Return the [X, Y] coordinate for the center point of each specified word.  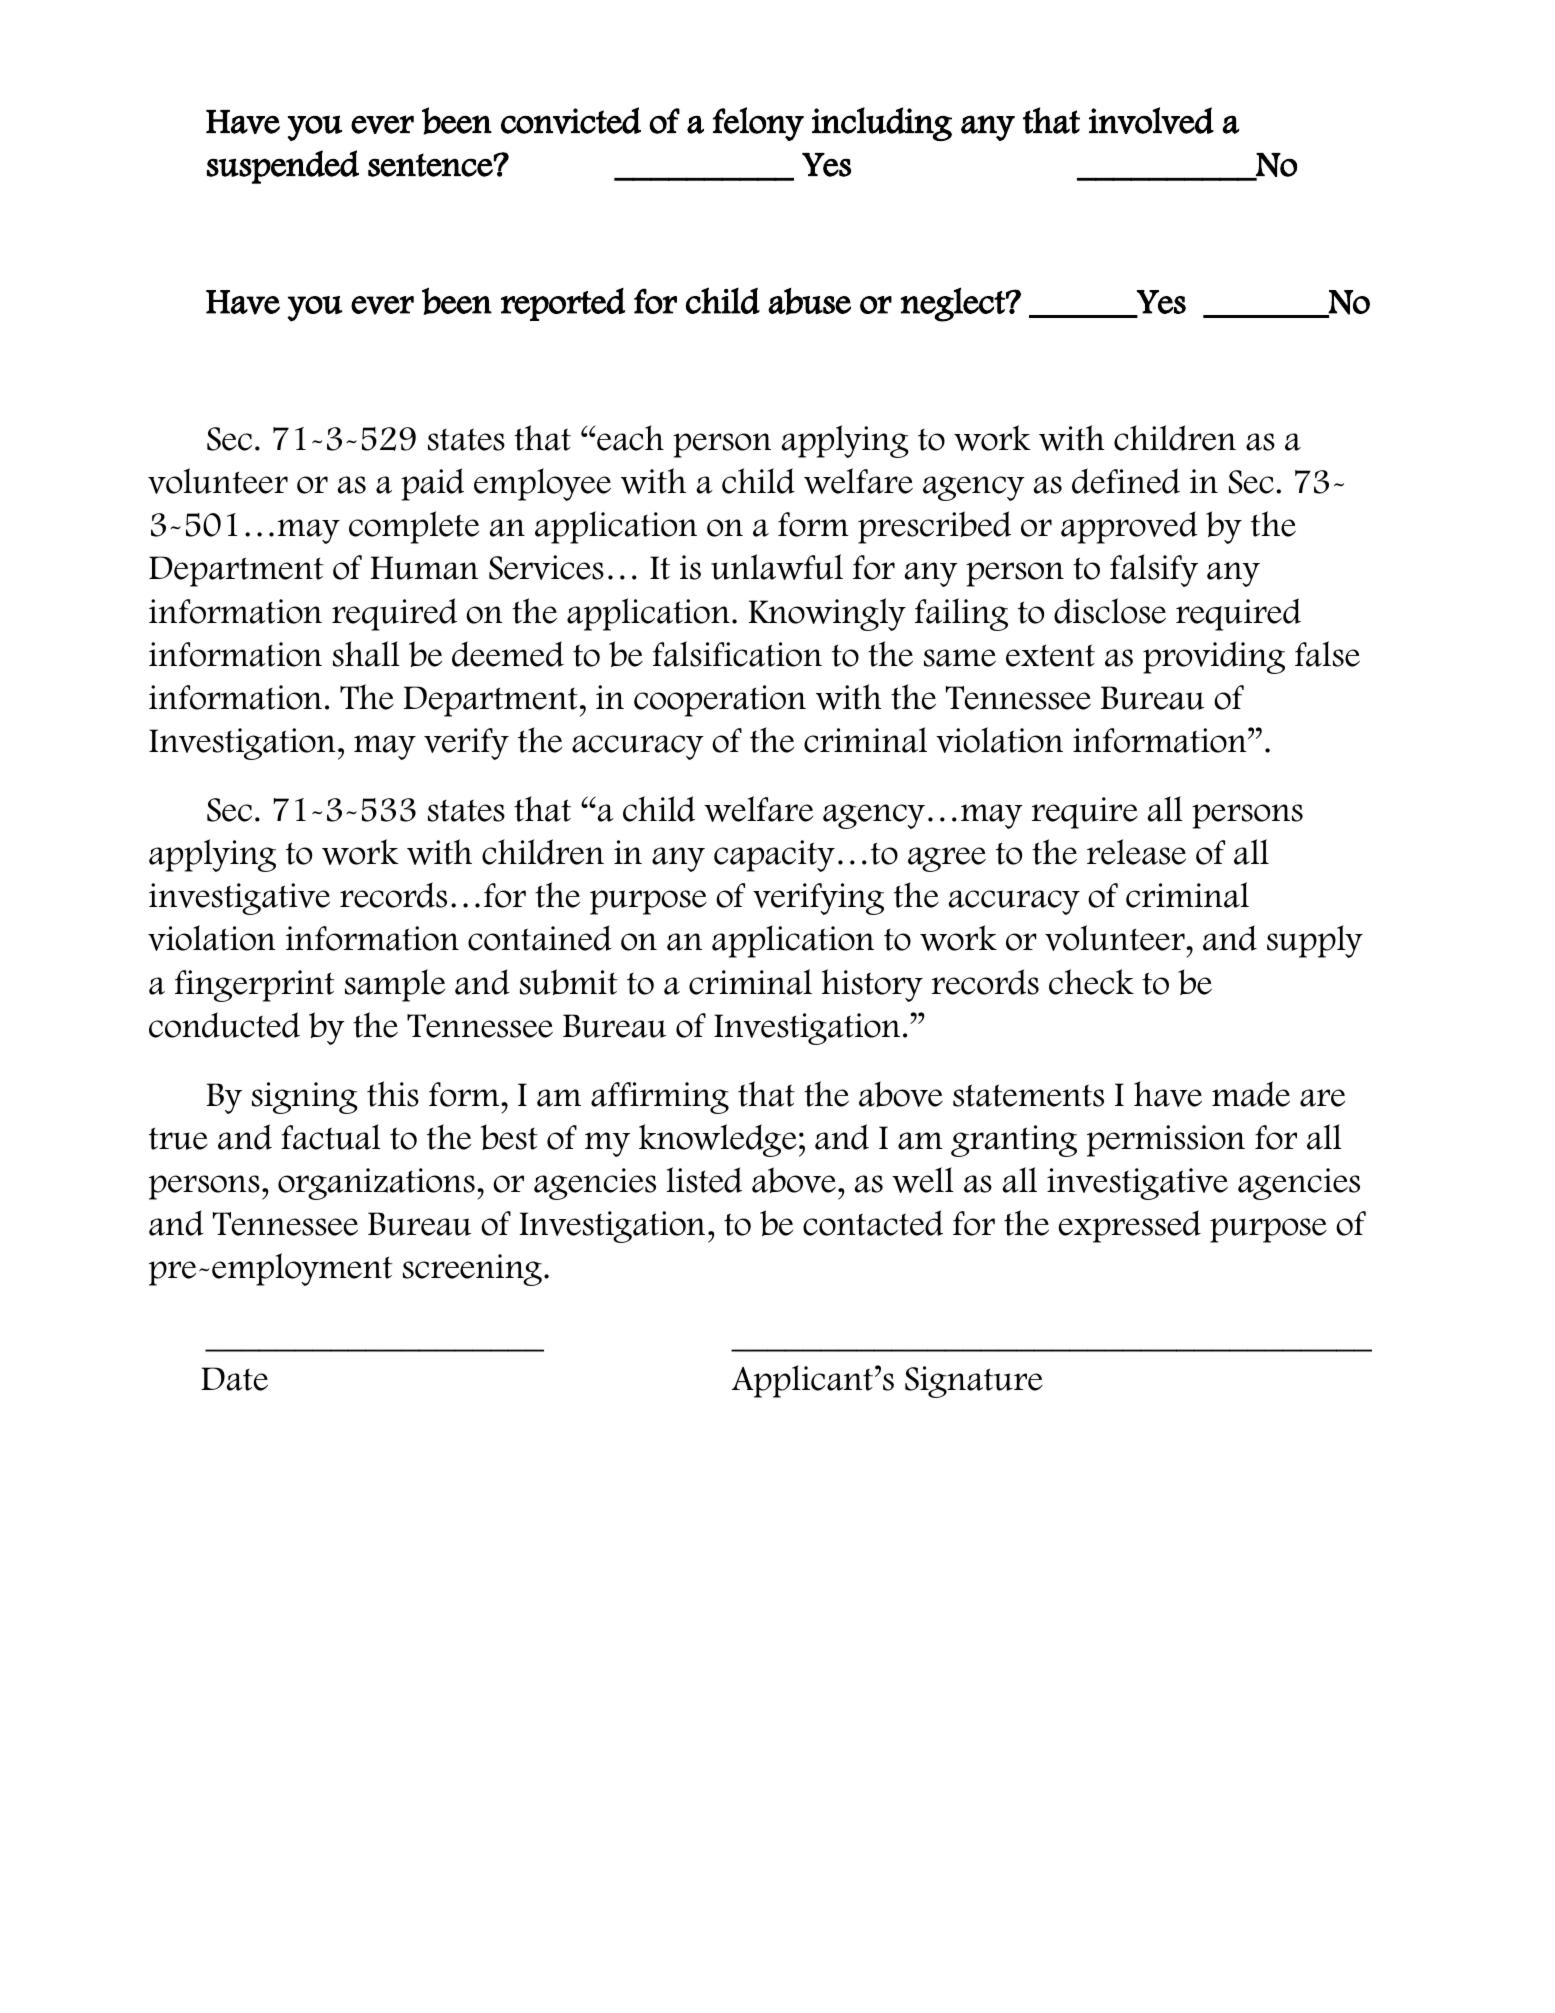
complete [414, 527]
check [1091, 982]
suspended [283, 167]
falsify [1154, 570]
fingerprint [255, 986]
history [872, 985]
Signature [974, 1382]
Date [234, 1379]
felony [758, 124]
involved [1151, 120]
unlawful [777, 567]
